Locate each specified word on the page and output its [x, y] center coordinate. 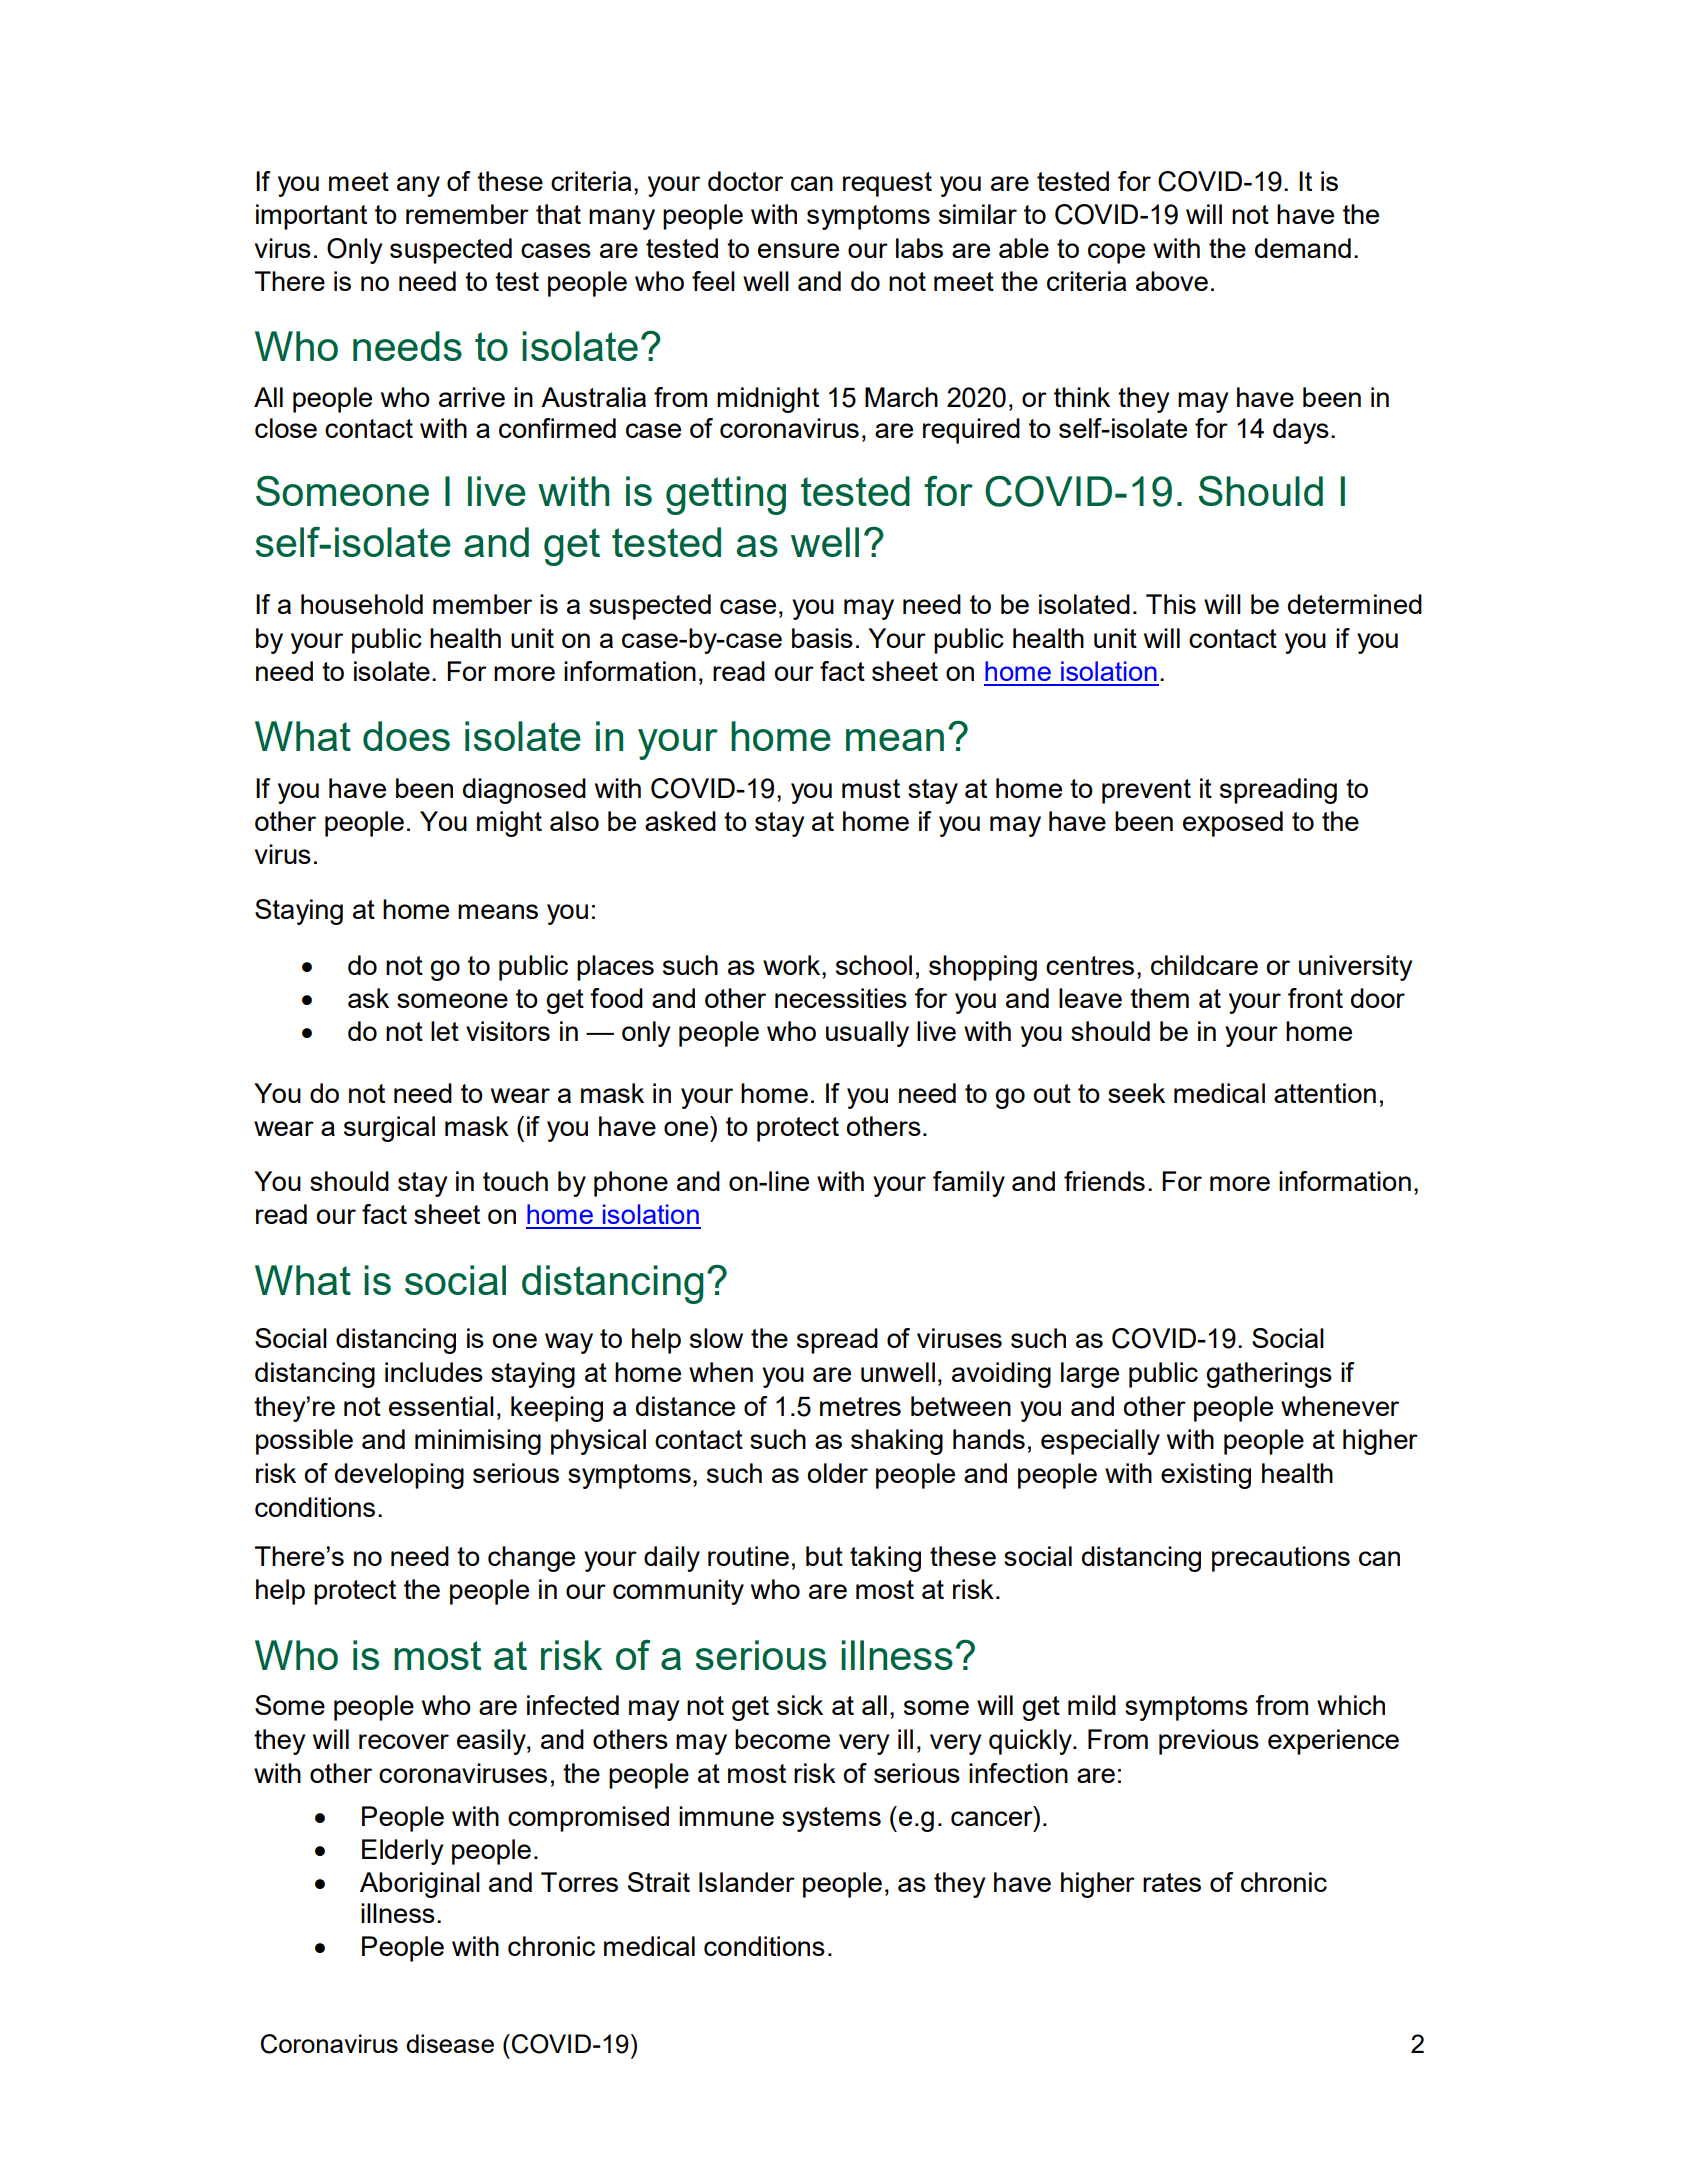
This [1171, 604]
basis [822, 638]
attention [1325, 1093]
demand [1303, 248]
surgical [389, 1129]
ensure [798, 250]
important [311, 217]
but [824, 1556]
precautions [1281, 1559]
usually [867, 1034]
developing [399, 1476]
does [406, 736]
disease [450, 2043]
